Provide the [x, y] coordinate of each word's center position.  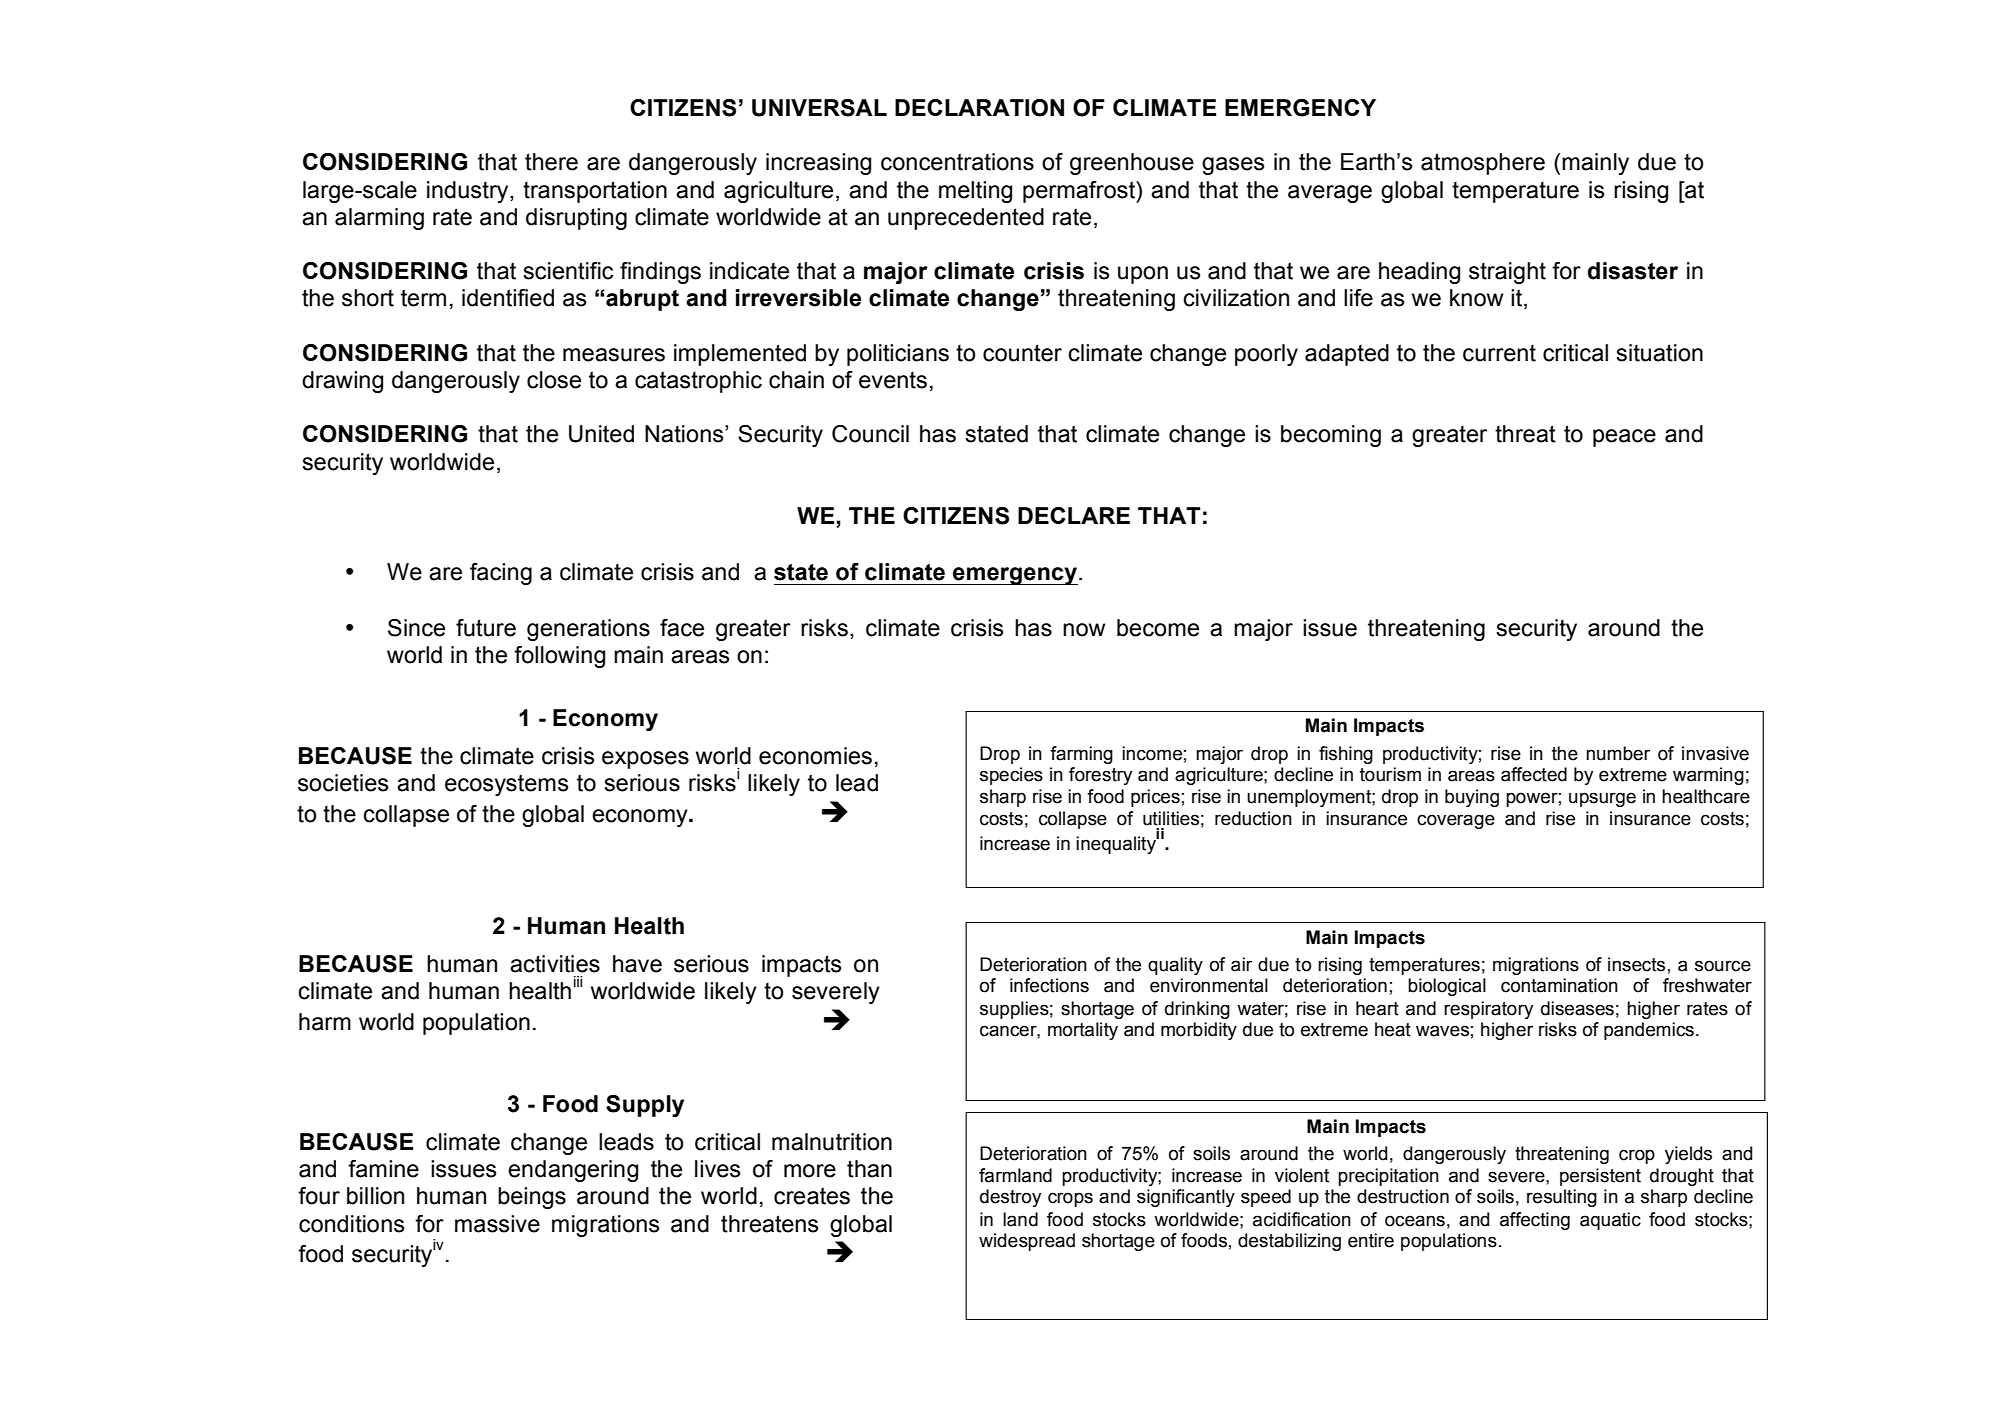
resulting [1562, 1198]
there [551, 162]
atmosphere [1483, 164]
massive [497, 1224]
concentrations [957, 162]
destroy [1010, 1198]
